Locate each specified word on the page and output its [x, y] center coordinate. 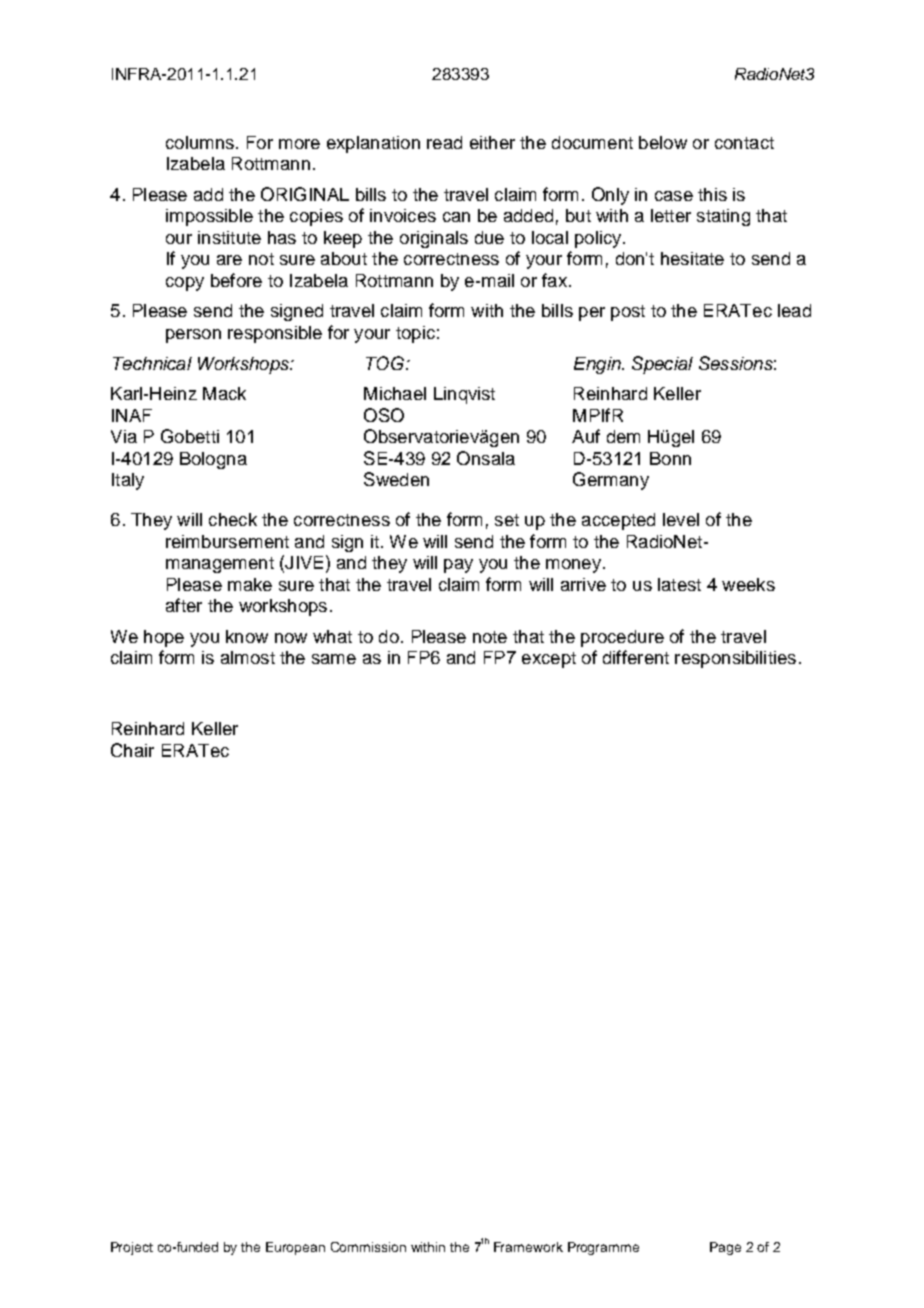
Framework [528, 1247]
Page [725, 1248]
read [444, 142]
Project [132, 1248]
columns [200, 142]
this [712, 194]
